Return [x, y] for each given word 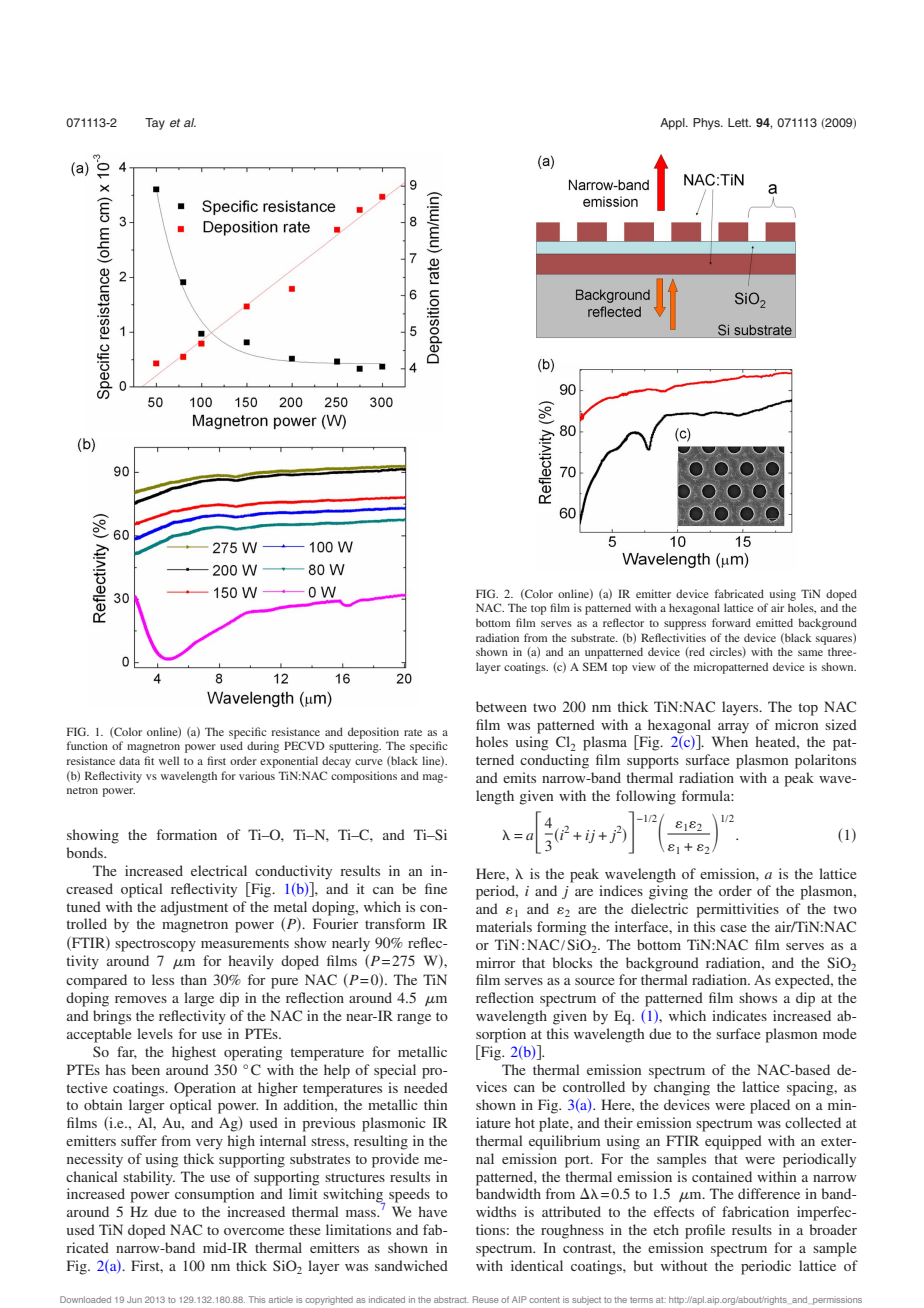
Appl [673, 124]
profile [705, 1231]
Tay [155, 124]
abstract [451, 1299]
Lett [739, 122]
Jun [134, 1299]
